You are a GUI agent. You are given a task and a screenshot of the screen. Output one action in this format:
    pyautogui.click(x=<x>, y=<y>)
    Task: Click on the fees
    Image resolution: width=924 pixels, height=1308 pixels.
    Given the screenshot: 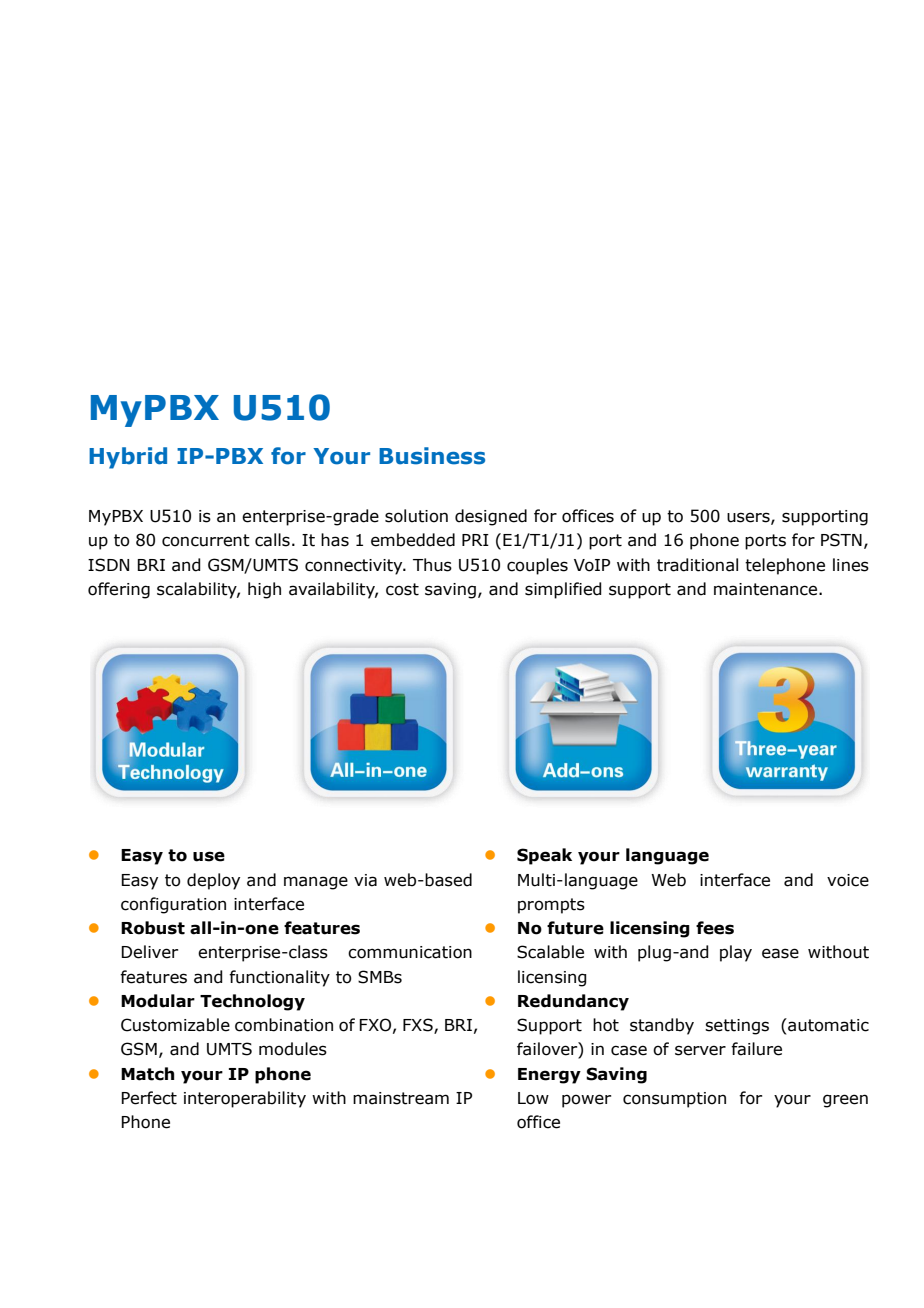 What is the action you would take?
    pyautogui.click(x=715, y=928)
